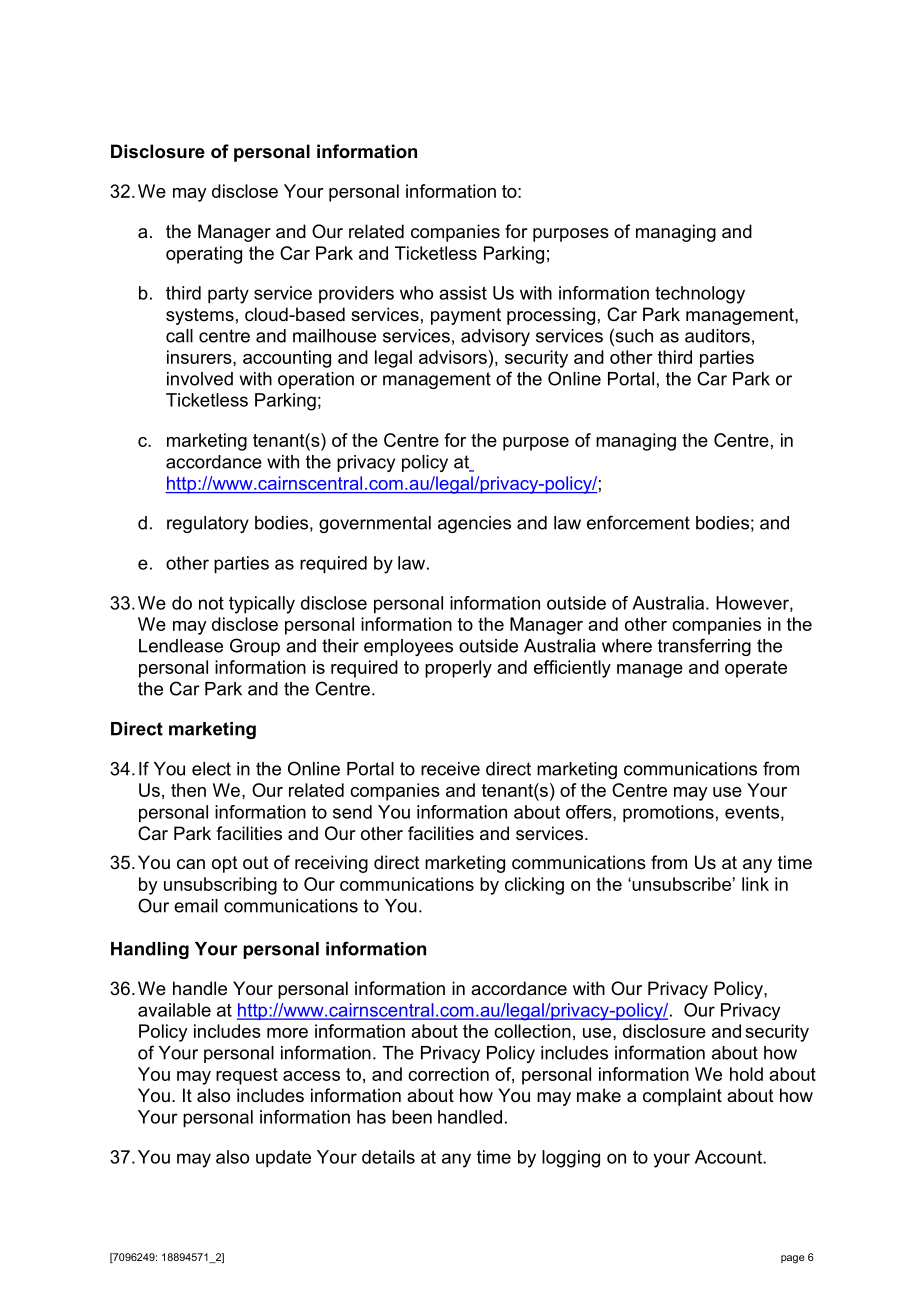 The height and width of the image is (1307, 924). I want to click on agencies, so click(474, 524).
